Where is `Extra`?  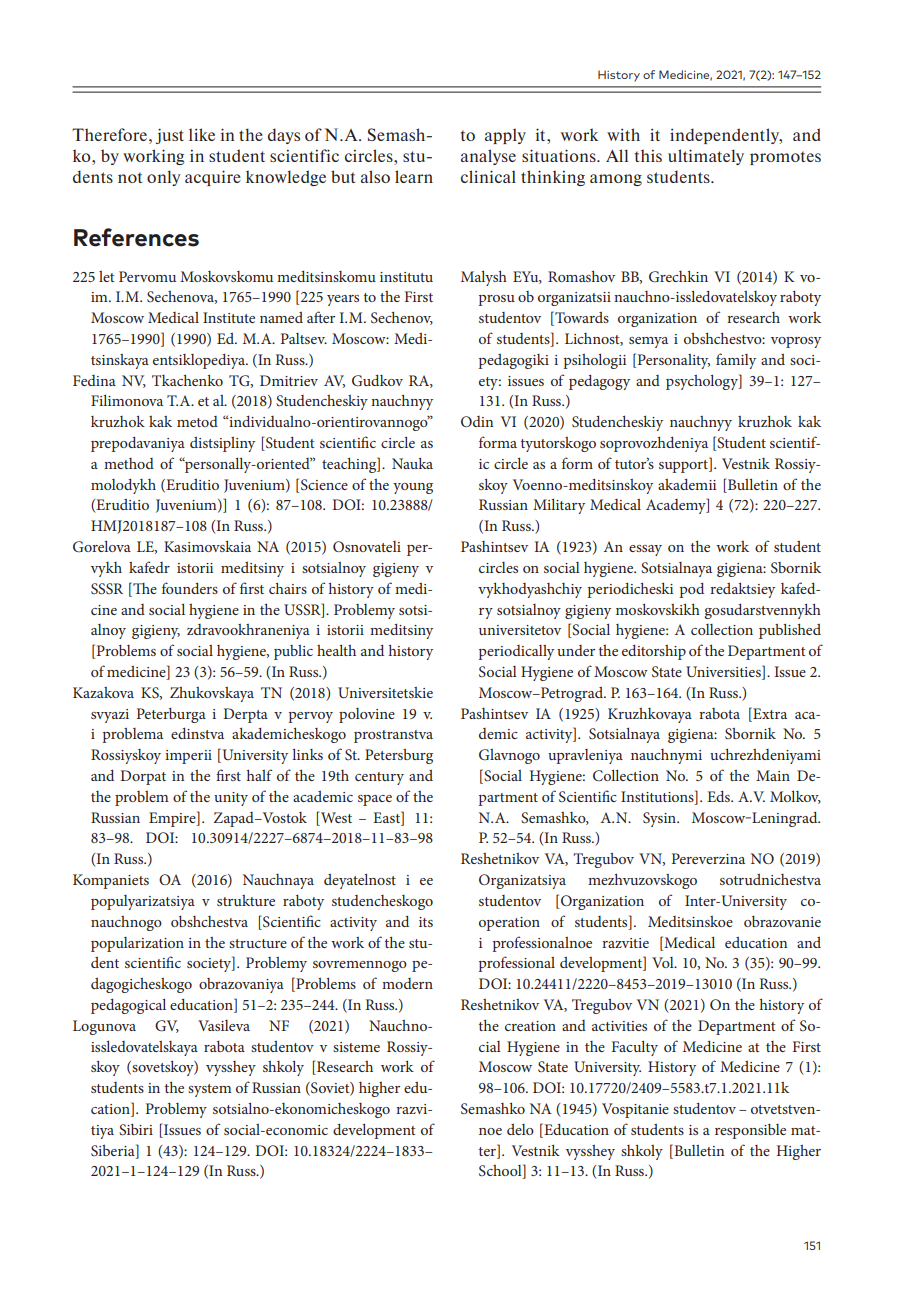 Extra is located at coordinates (769, 713).
